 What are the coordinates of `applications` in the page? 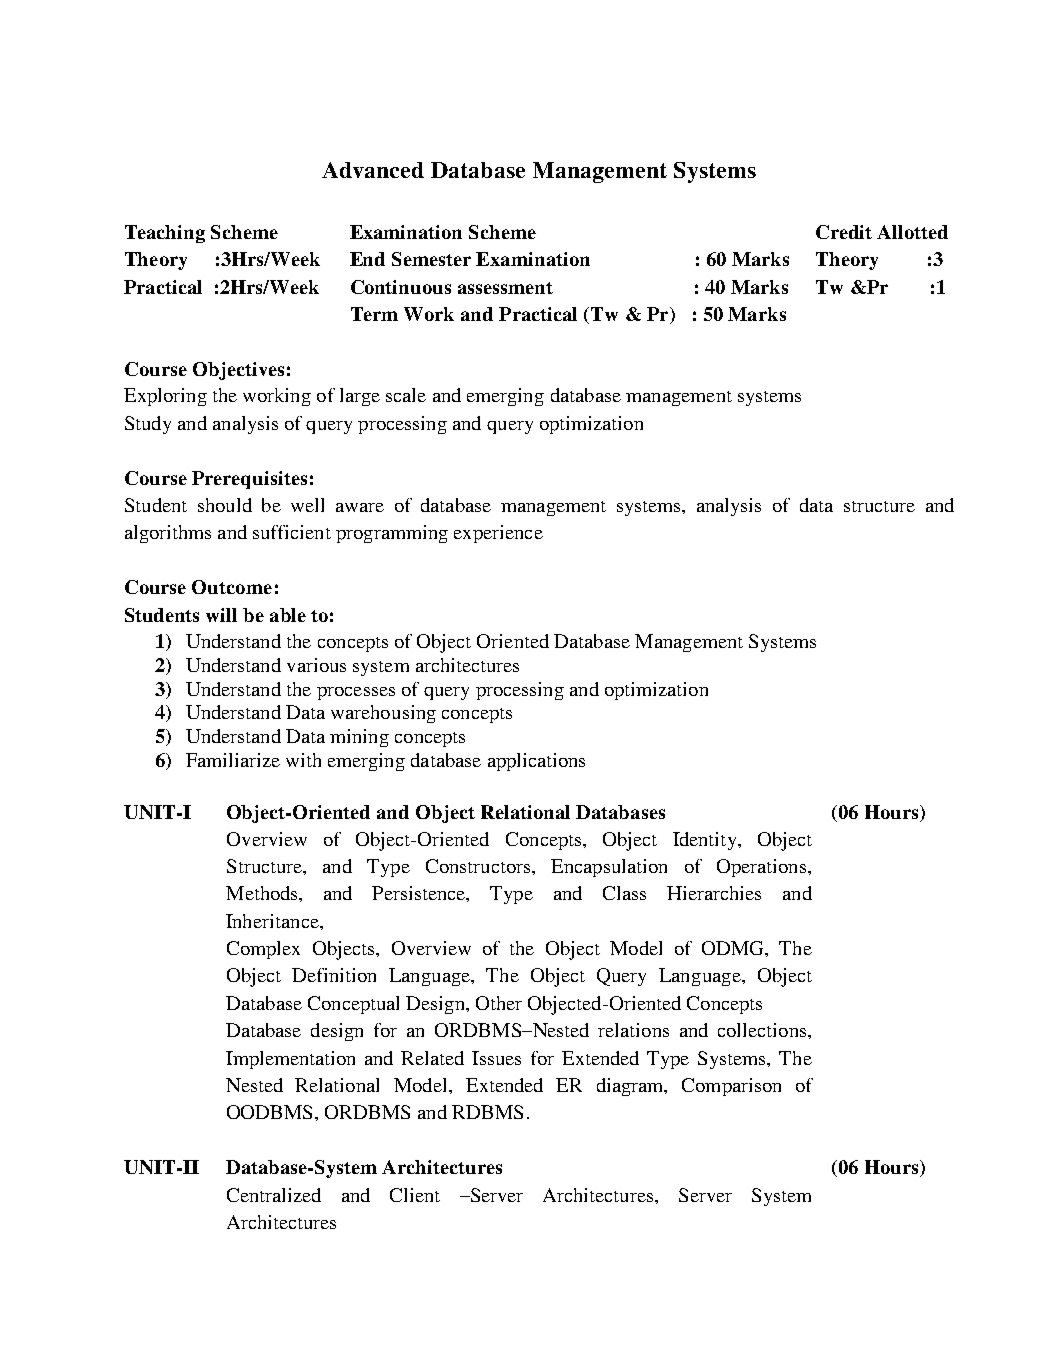 It's located at (536, 762).
